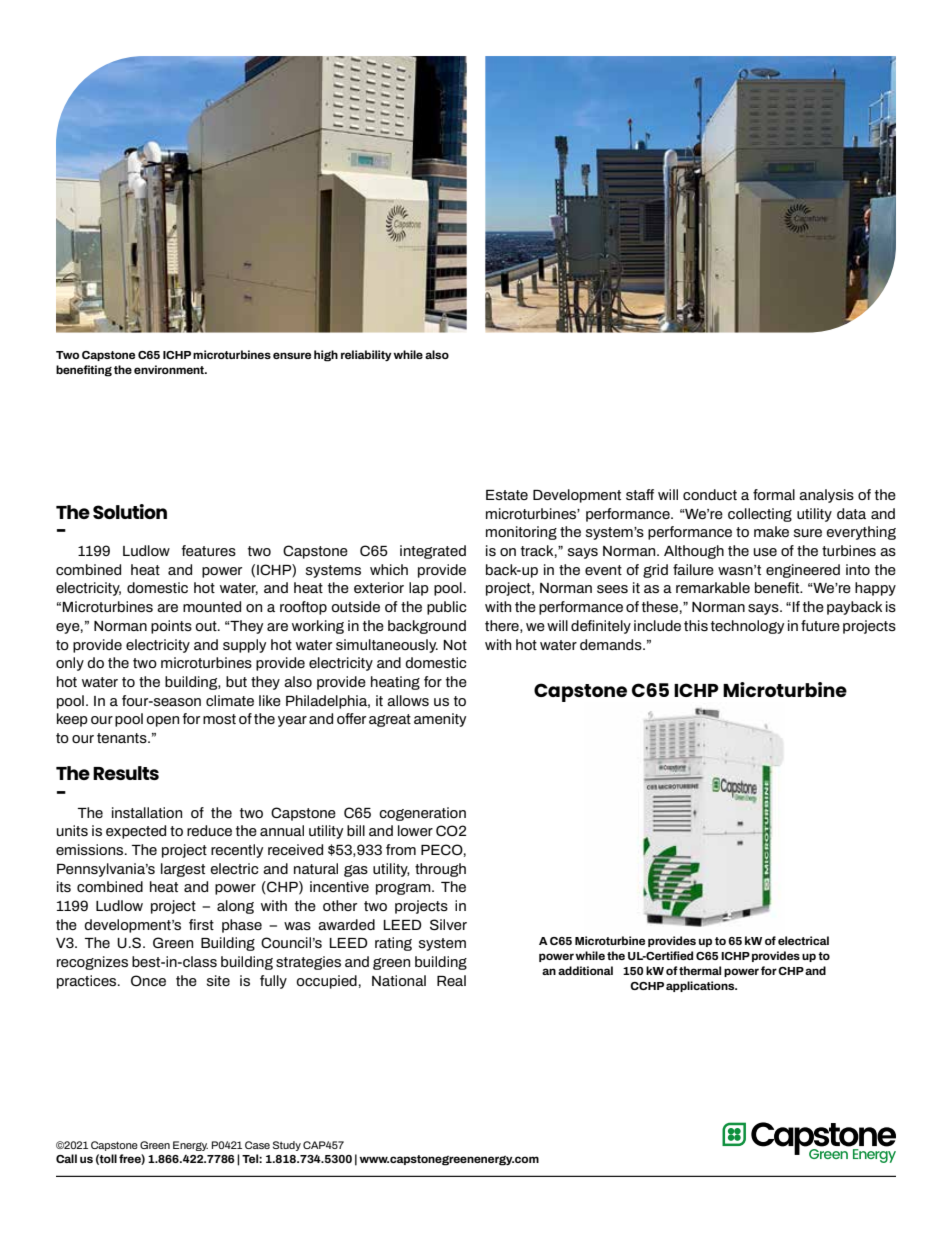 The image size is (952, 1233). What do you see at coordinates (366, 355) in the screenshot?
I see `reliability` at bounding box center [366, 355].
